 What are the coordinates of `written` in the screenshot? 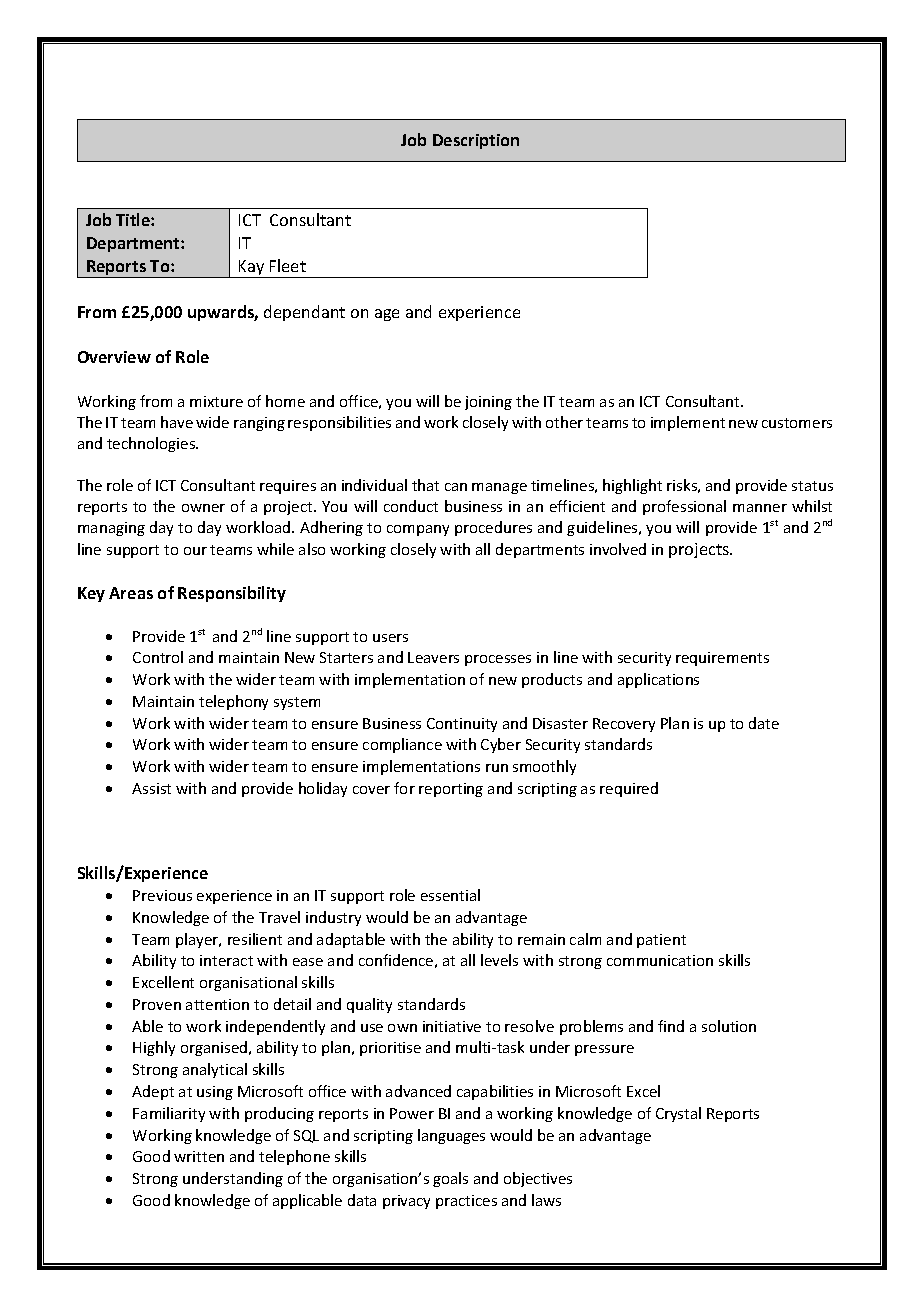 It's located at (199, 1156).
